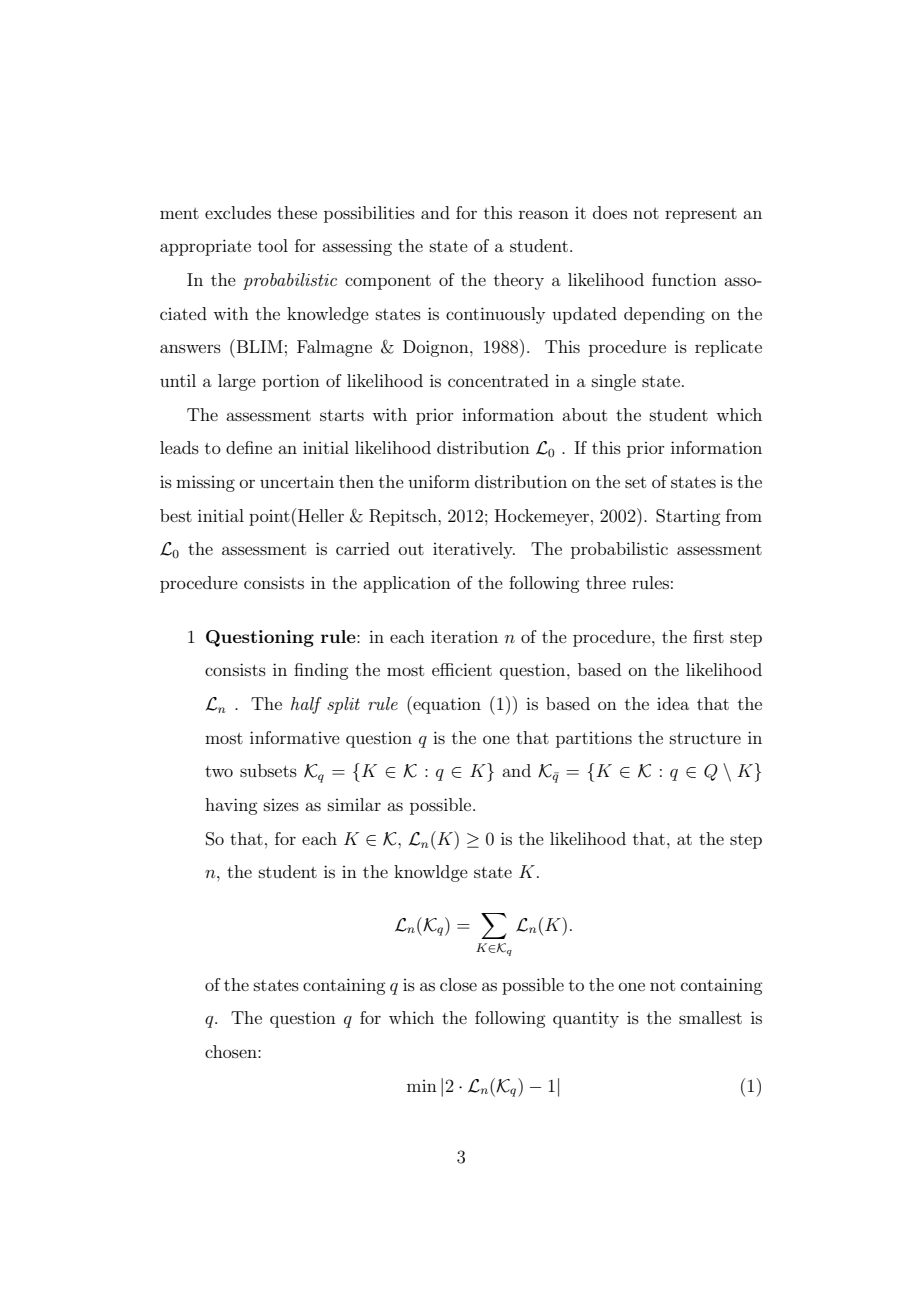 Image resolution: width=924 pixels, height=1308 pixels. I want to click on define, so click(249, 447).
